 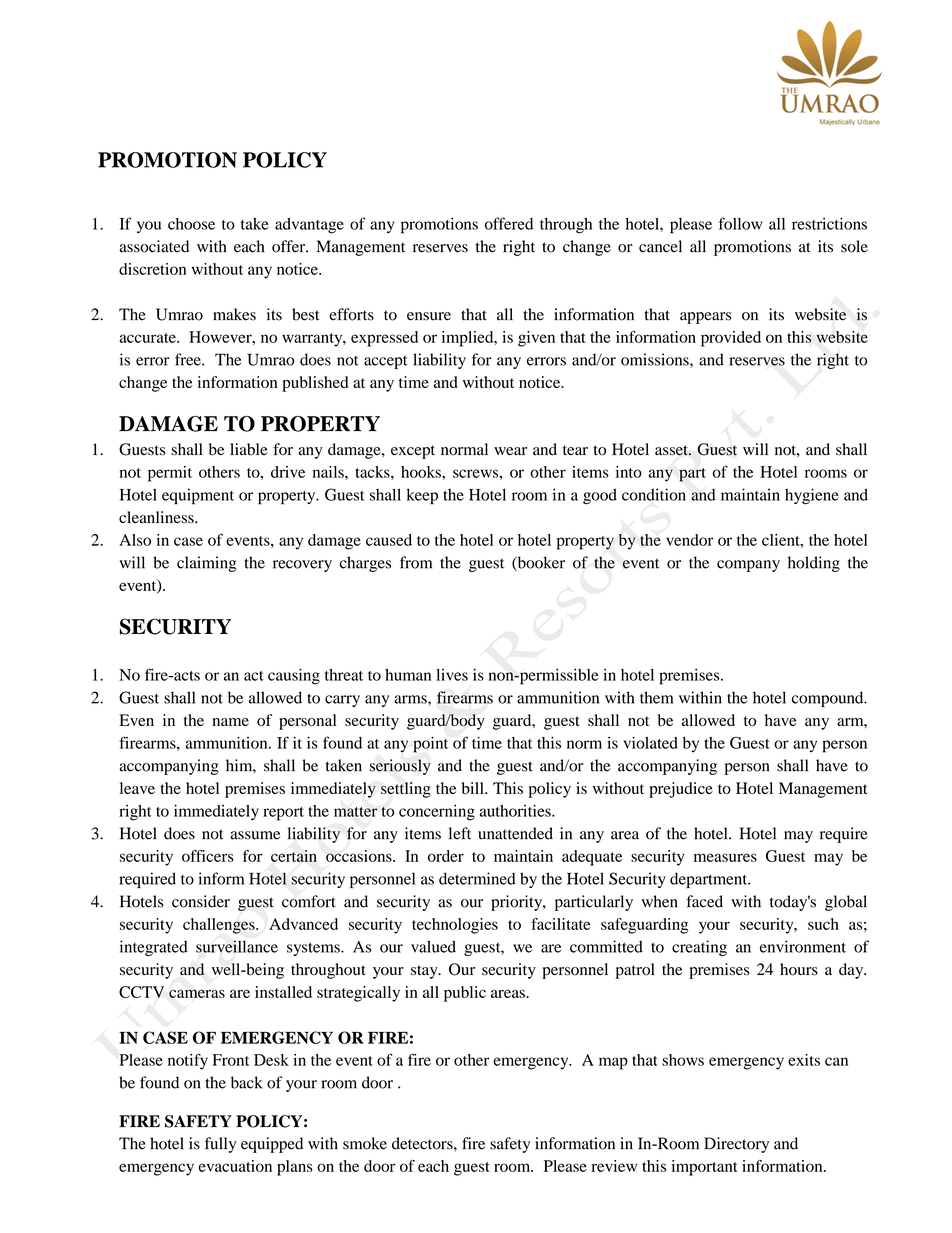 I want to click on from, so click(x=416, y=562).
